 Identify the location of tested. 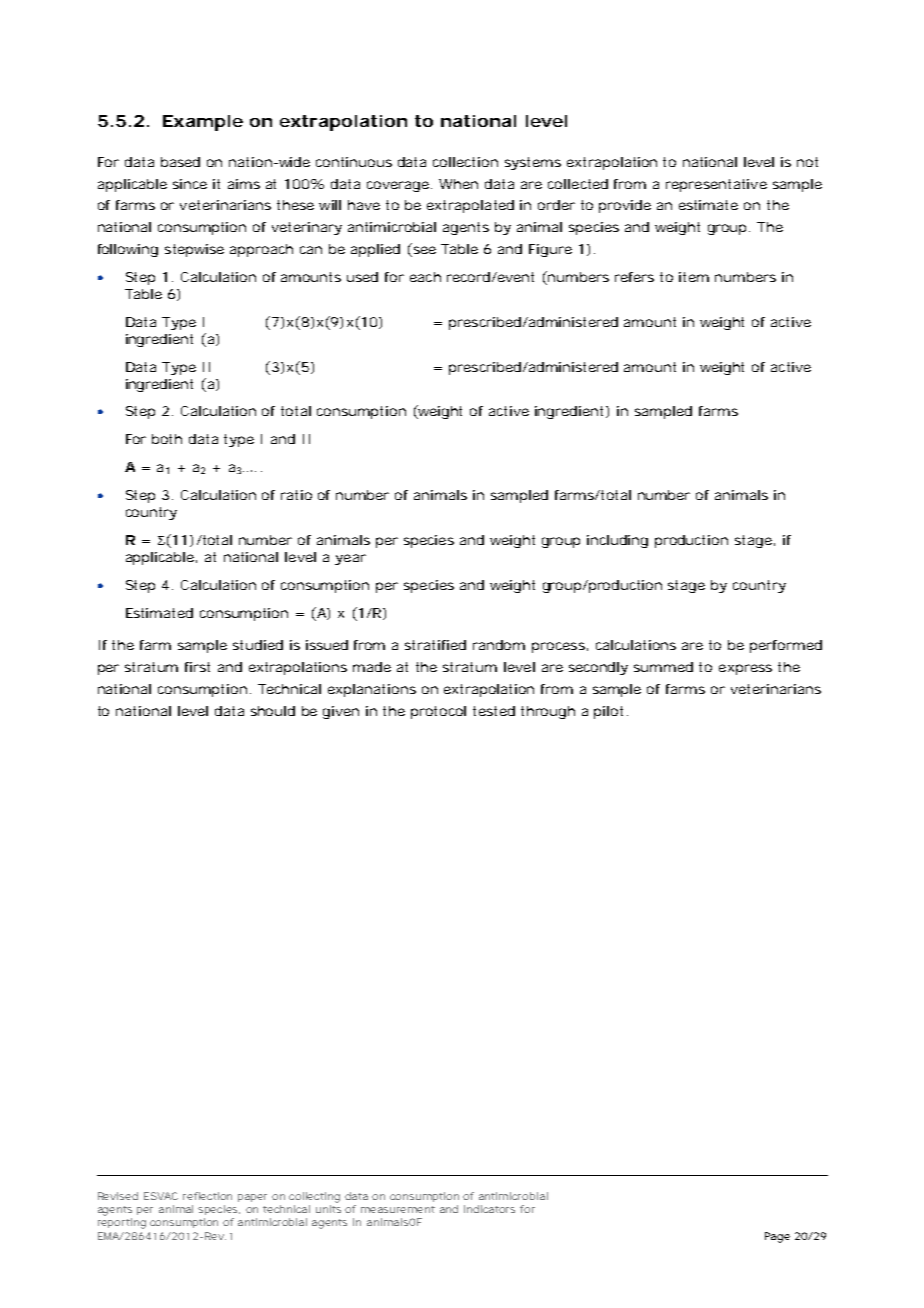
(494, 711).
